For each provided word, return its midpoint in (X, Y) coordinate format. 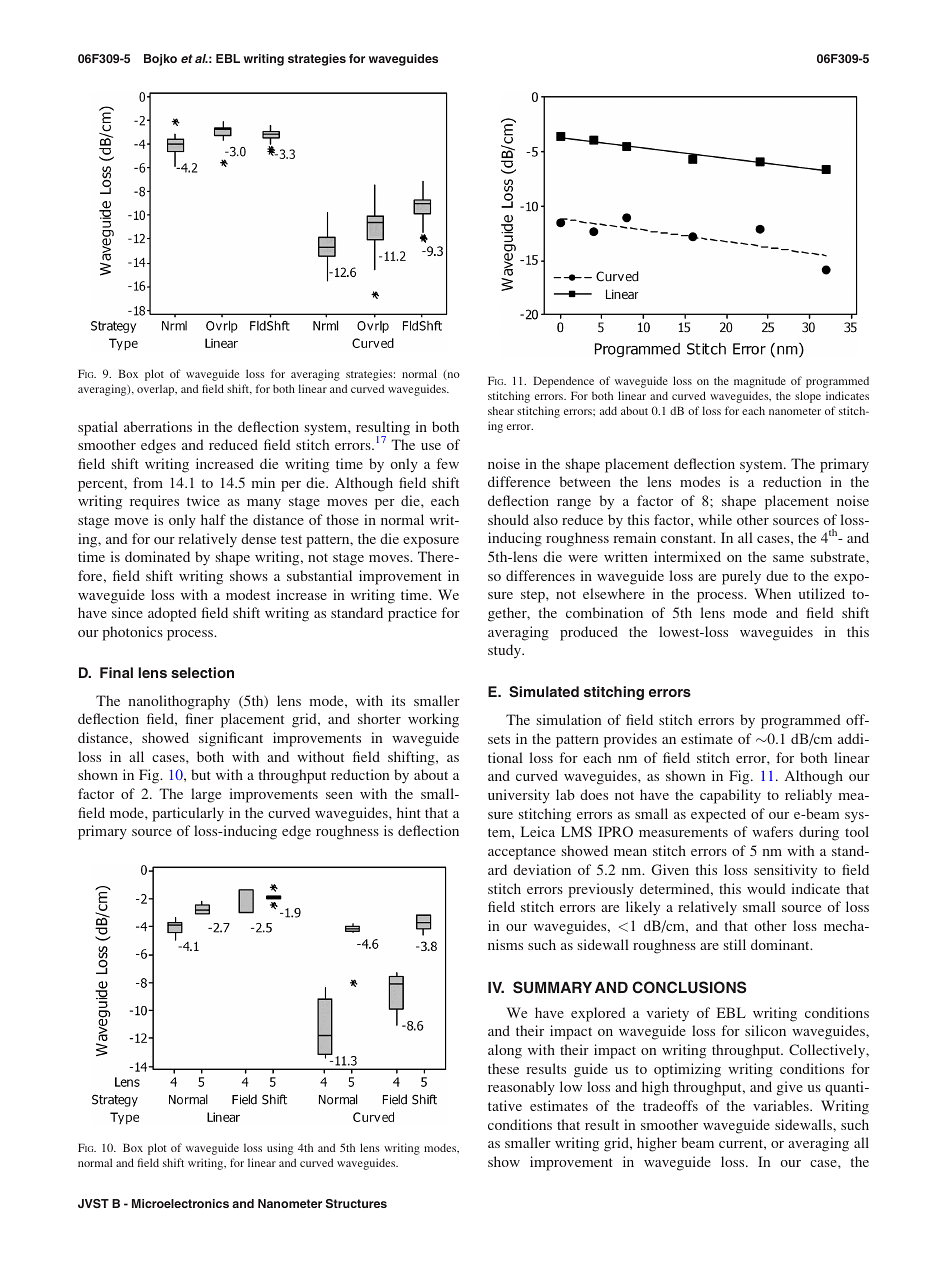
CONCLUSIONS (689, 987)
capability (730, 796)
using (280, 1149)
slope (808, 397)
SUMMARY (552, 987)
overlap (157, 390)
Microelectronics (180, 1203)
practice (412, 614)
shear (501, 410)
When (773, 593)
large (206, 795)
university (519, 796)
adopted (172, 614)
